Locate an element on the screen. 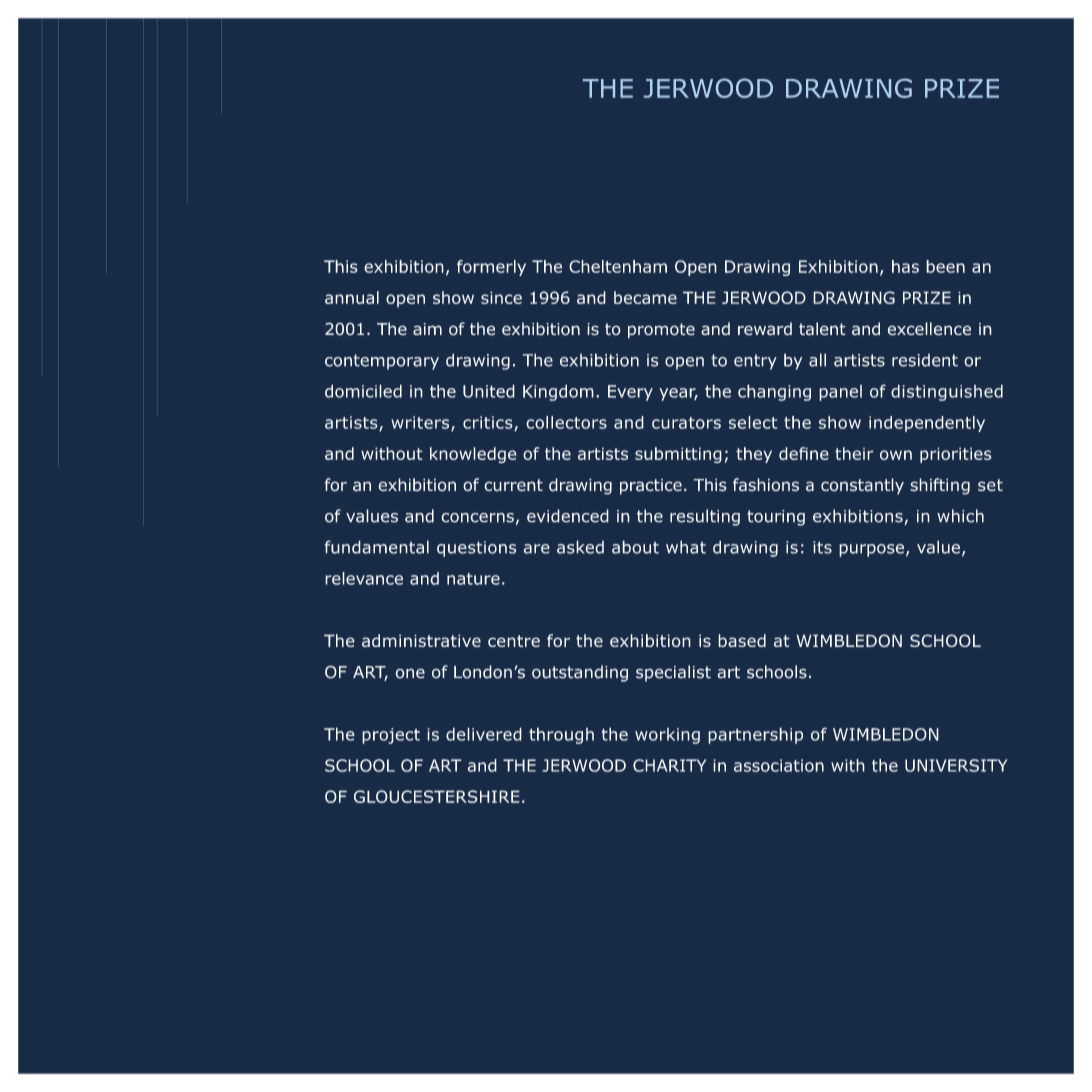 The width and height of the screenshot is (1092, 1092). own is located at coordinates (896, 455).
